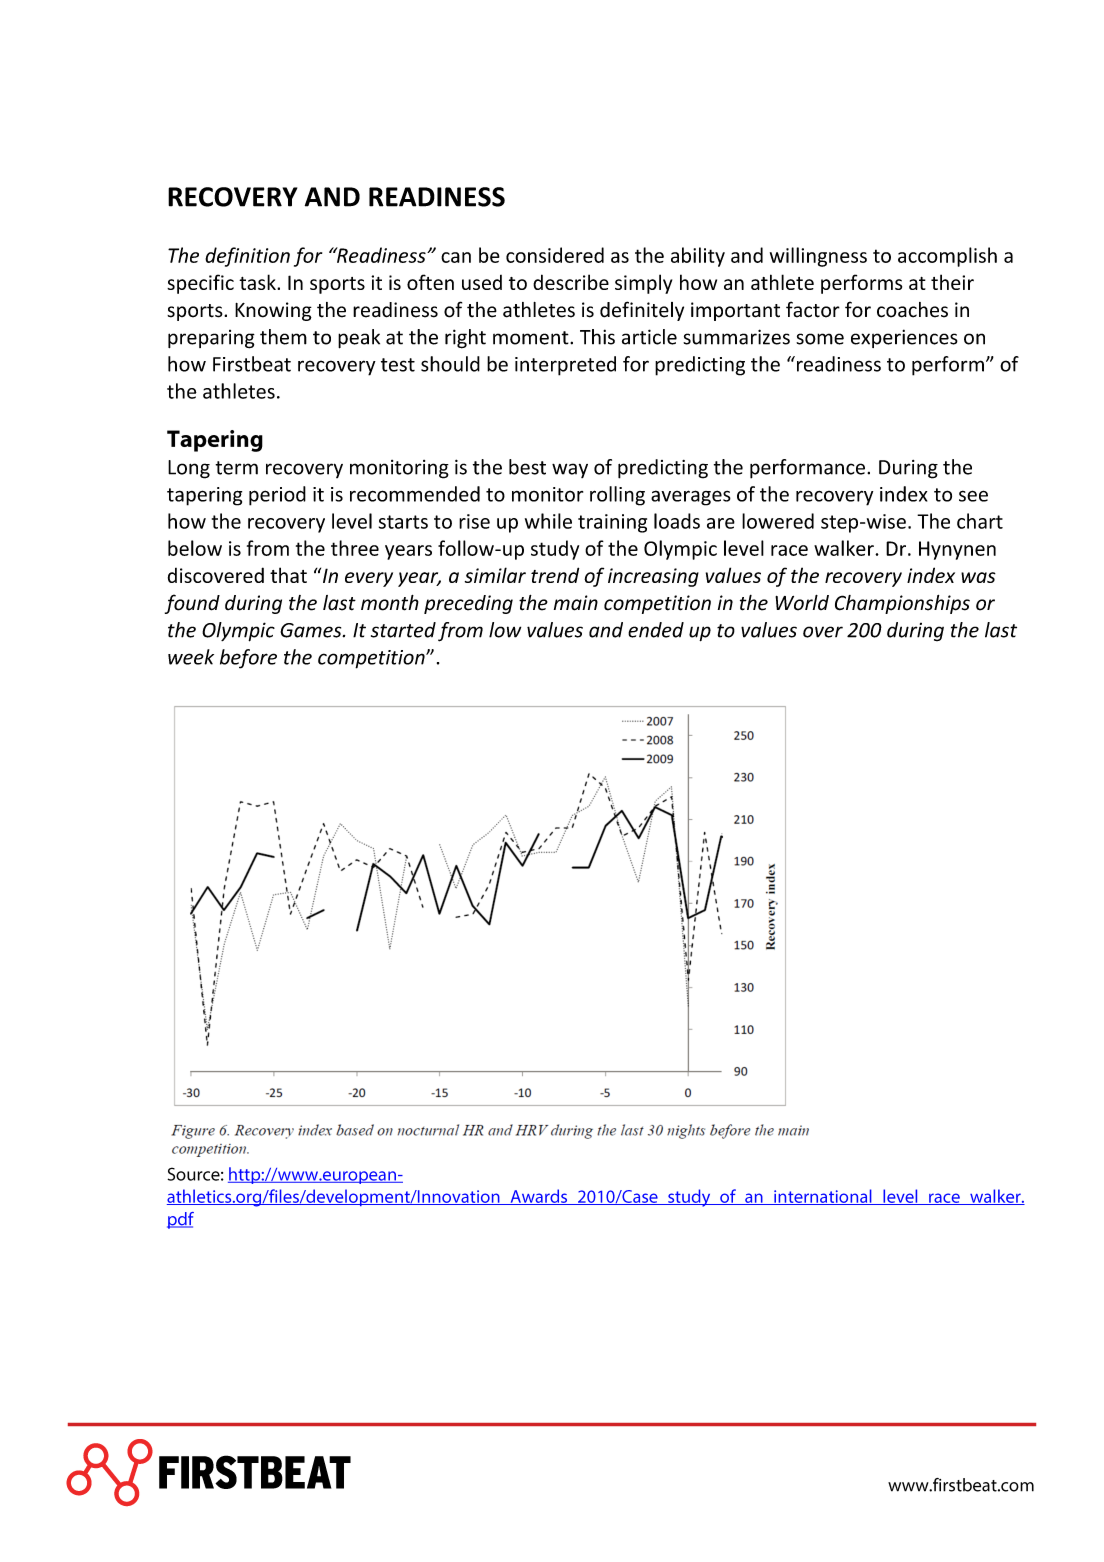 The height and width of the screenshot is (1562, 1104). Describe the element at coordinates (973, 496) in the screenshot. I see `see` at that location.
